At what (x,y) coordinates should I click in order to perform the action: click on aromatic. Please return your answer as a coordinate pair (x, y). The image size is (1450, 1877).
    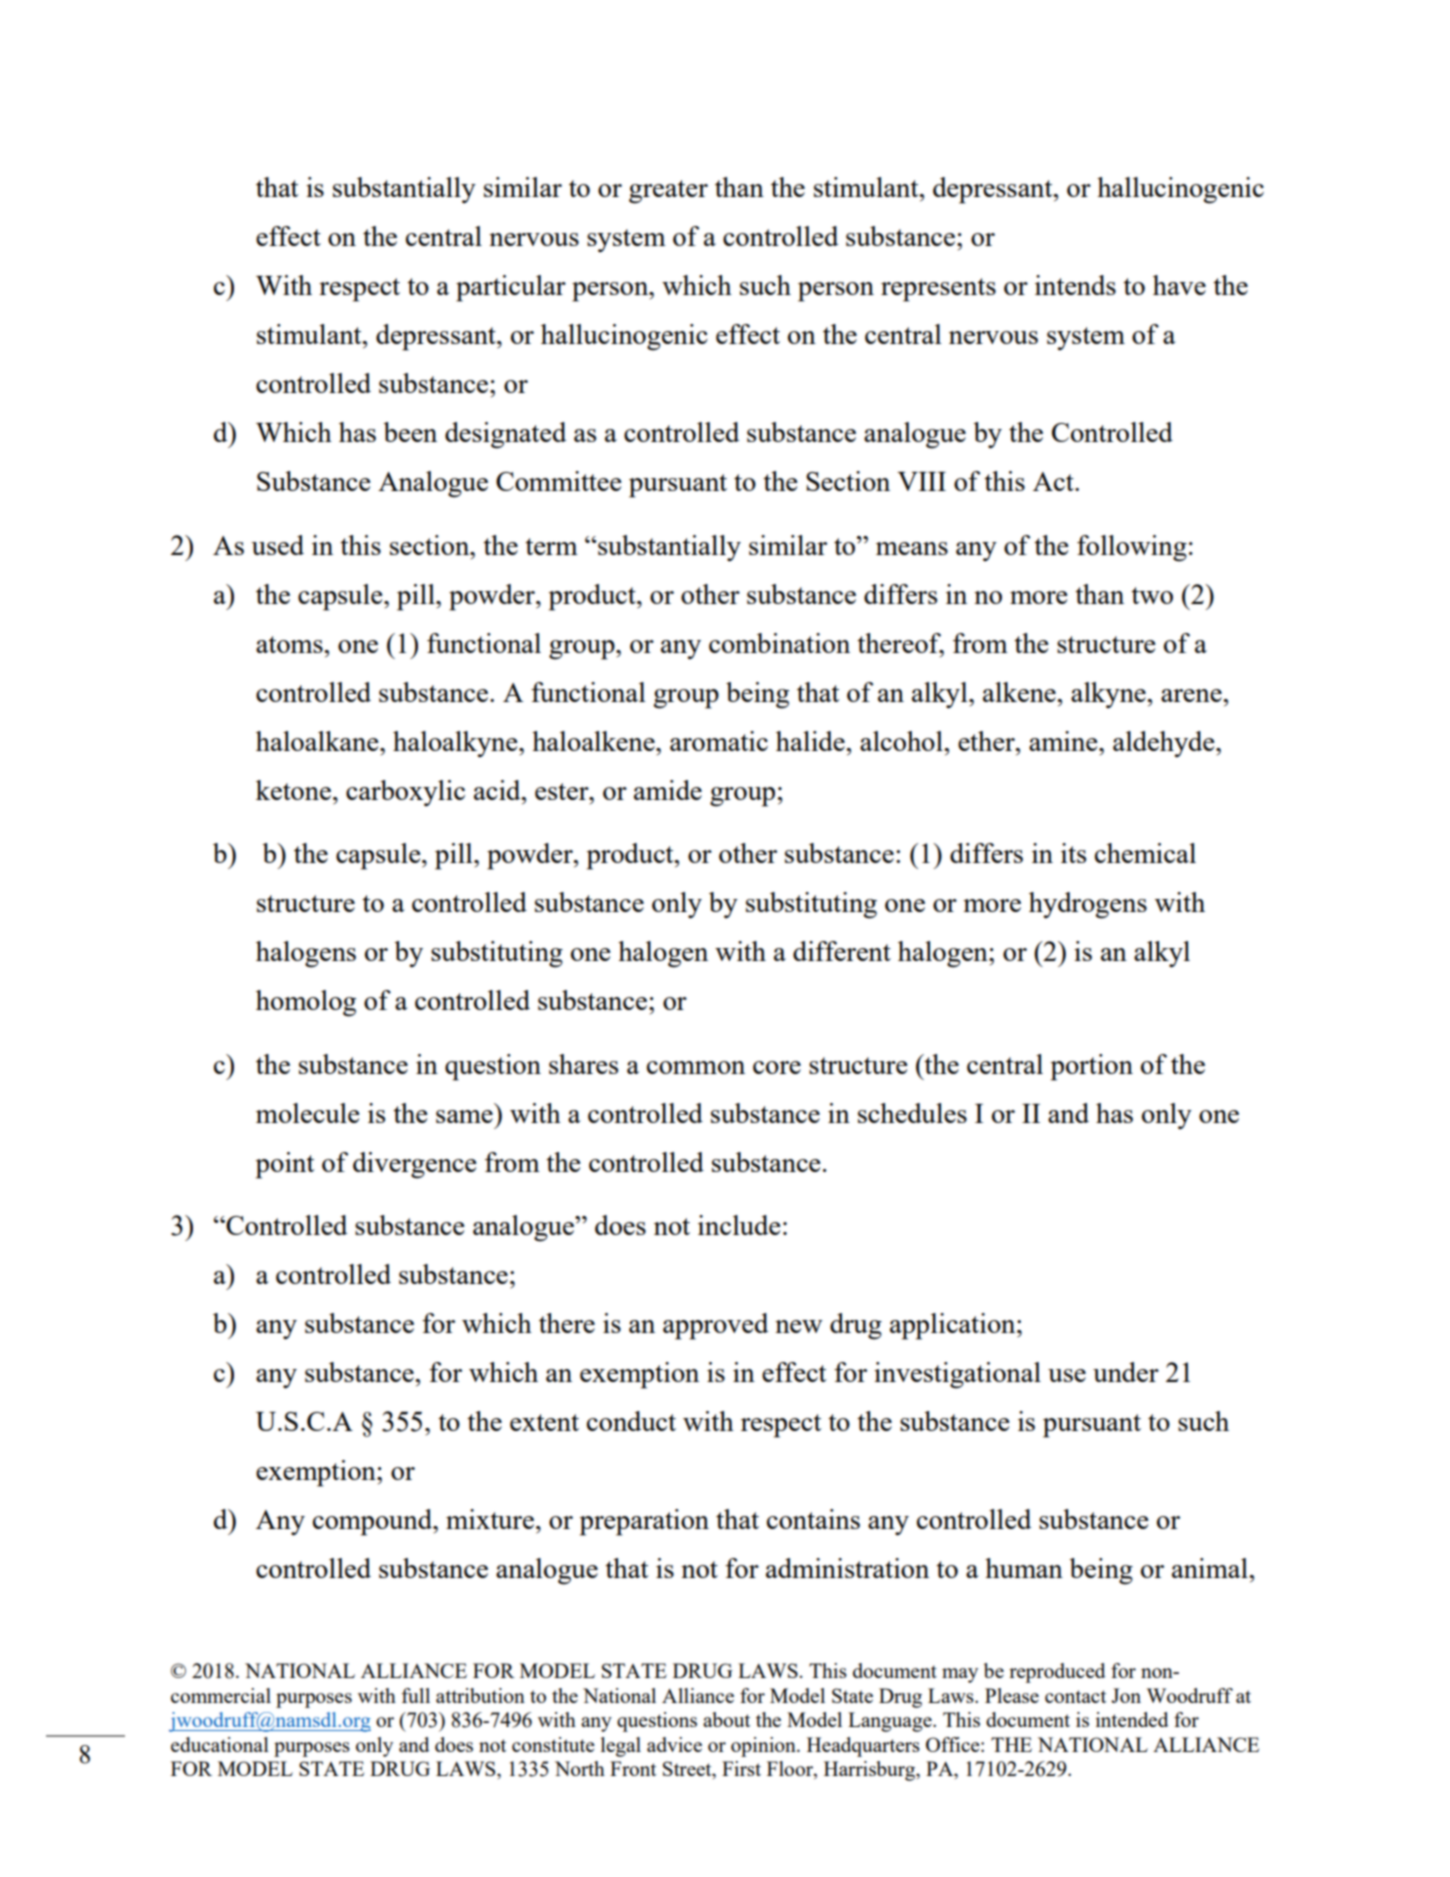
    Looking at the image, I should click on (719, 741).
